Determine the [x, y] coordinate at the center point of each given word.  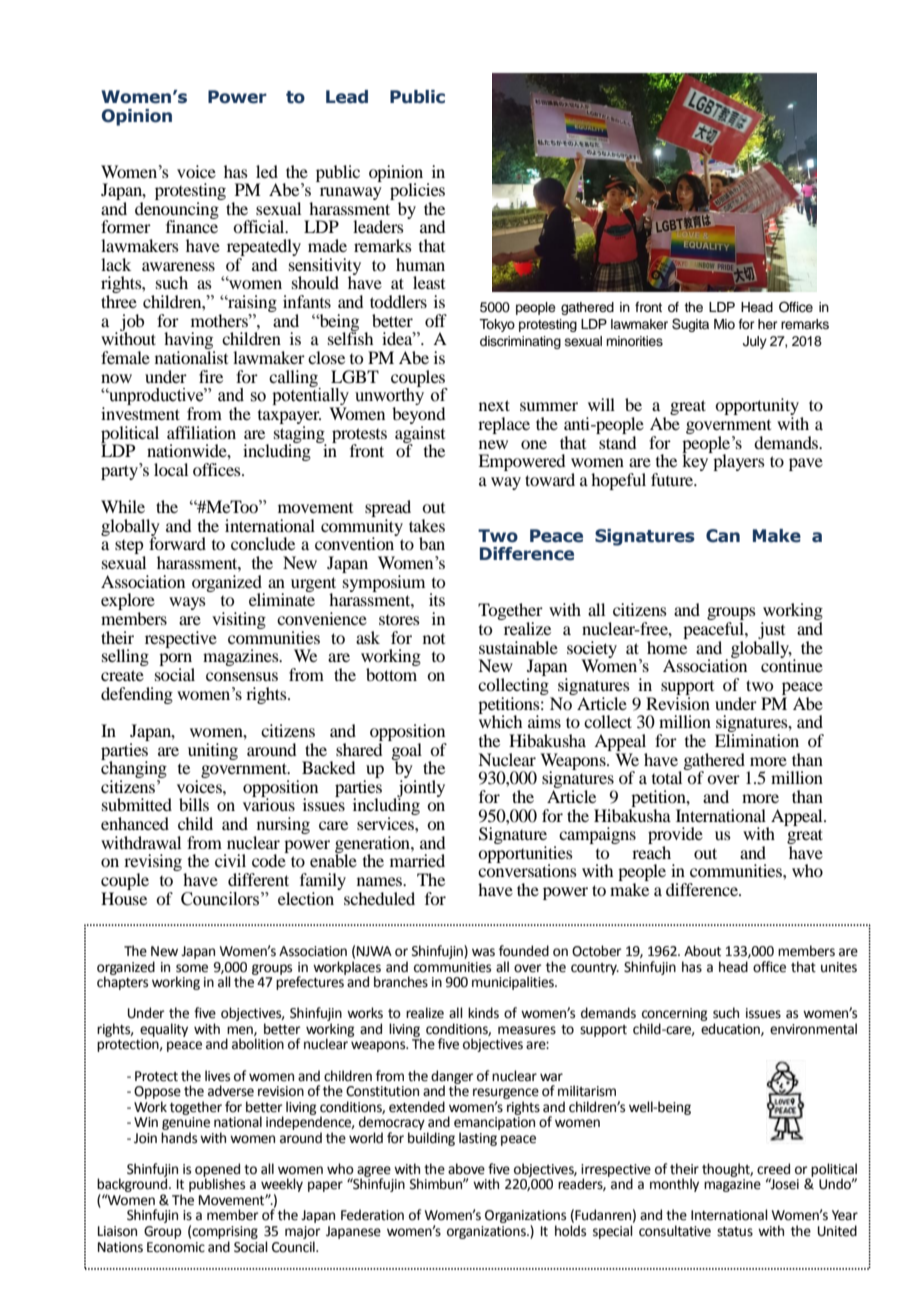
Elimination [757, 740]
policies [417, 193]
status [735, 1232]
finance [192, 225]
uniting [213, 751]
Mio [724, 324]
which [500, 720]
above [466, 1169]
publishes [217, 1184]
